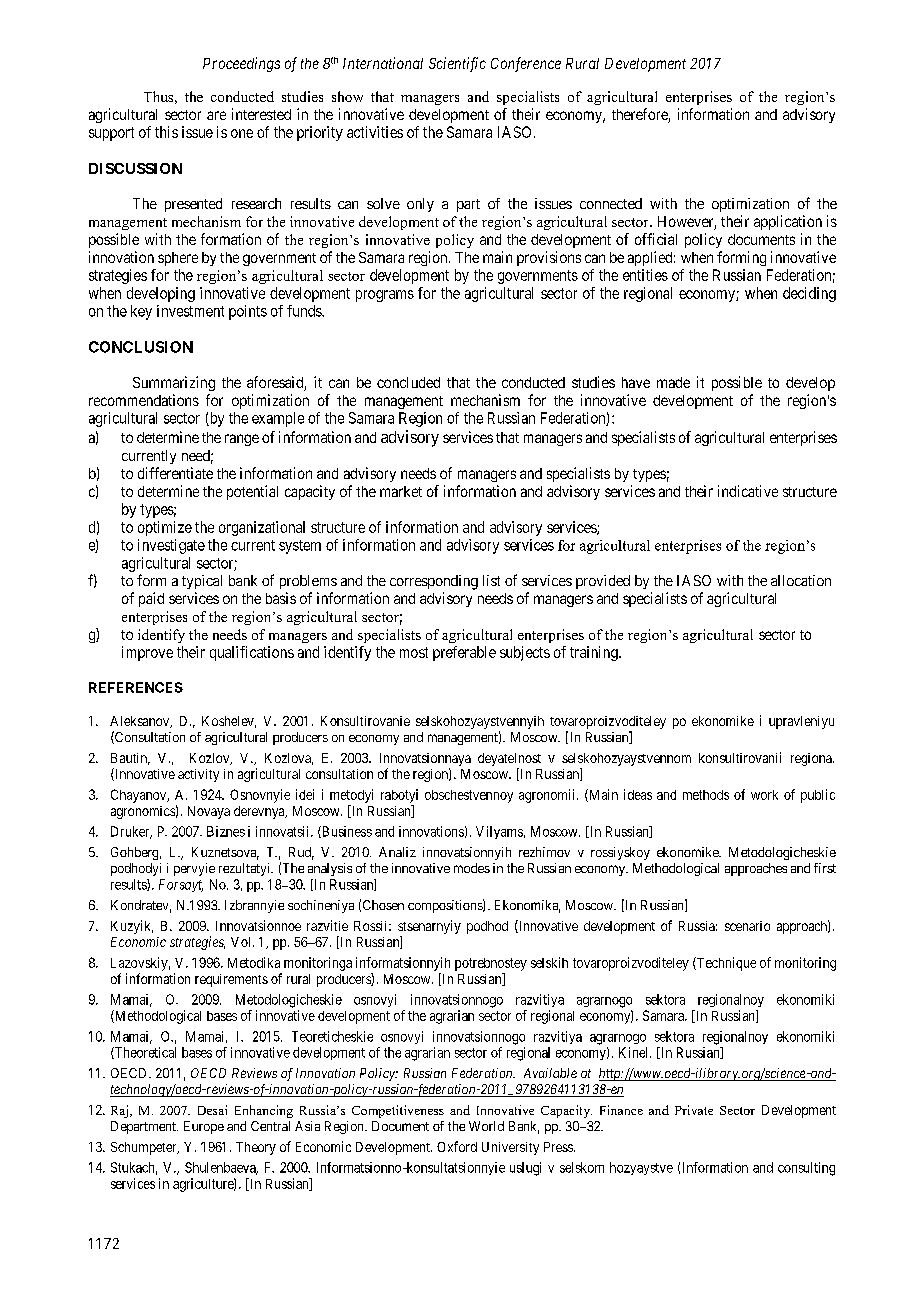  What do you see at coordinates (748, 491) in the page?
I see `indicative` at bounding box center [748, 491].
